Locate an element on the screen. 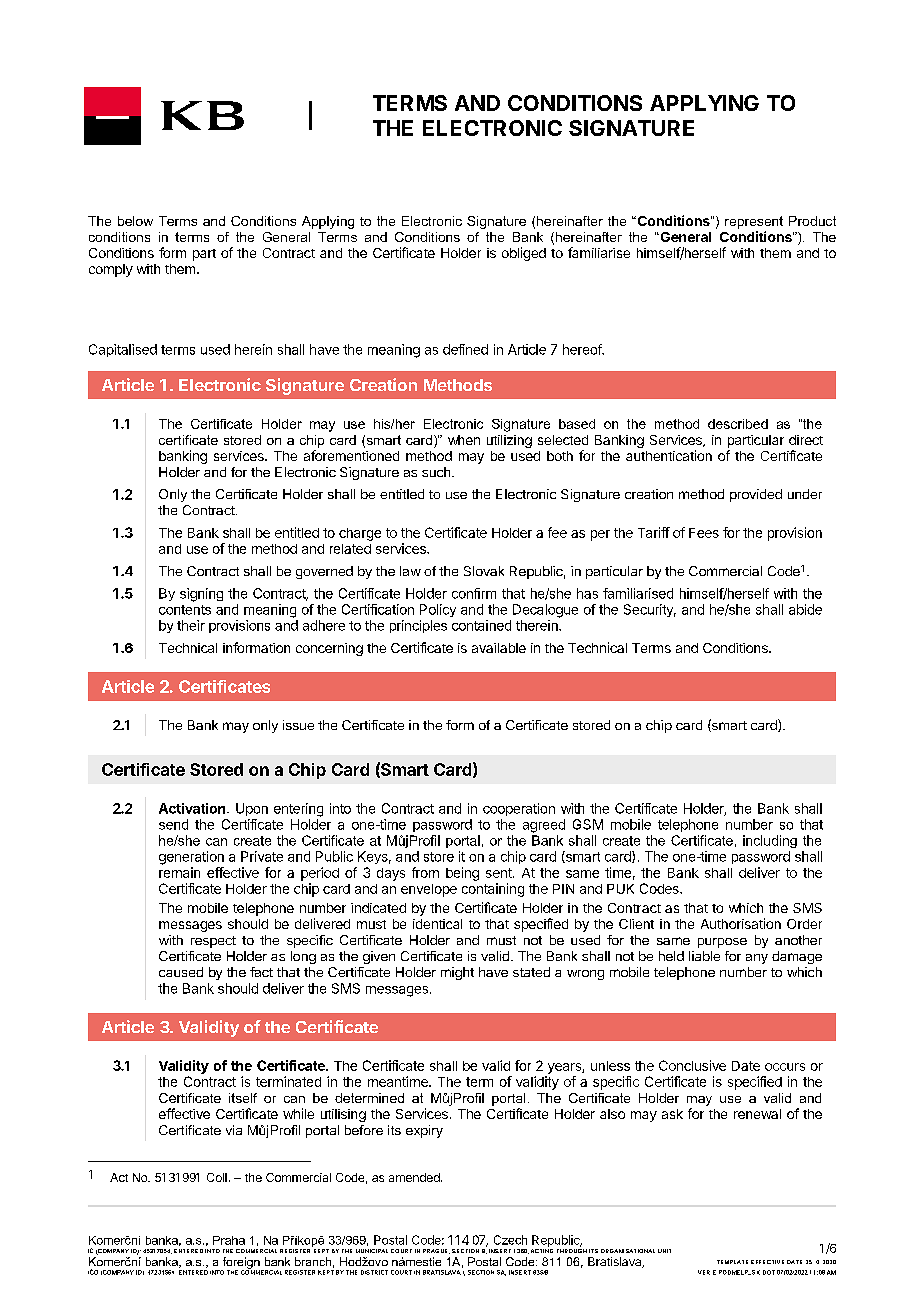 The height and width of the screenshot is (1308, 924). confirm is located at coordinates (474, 593).
